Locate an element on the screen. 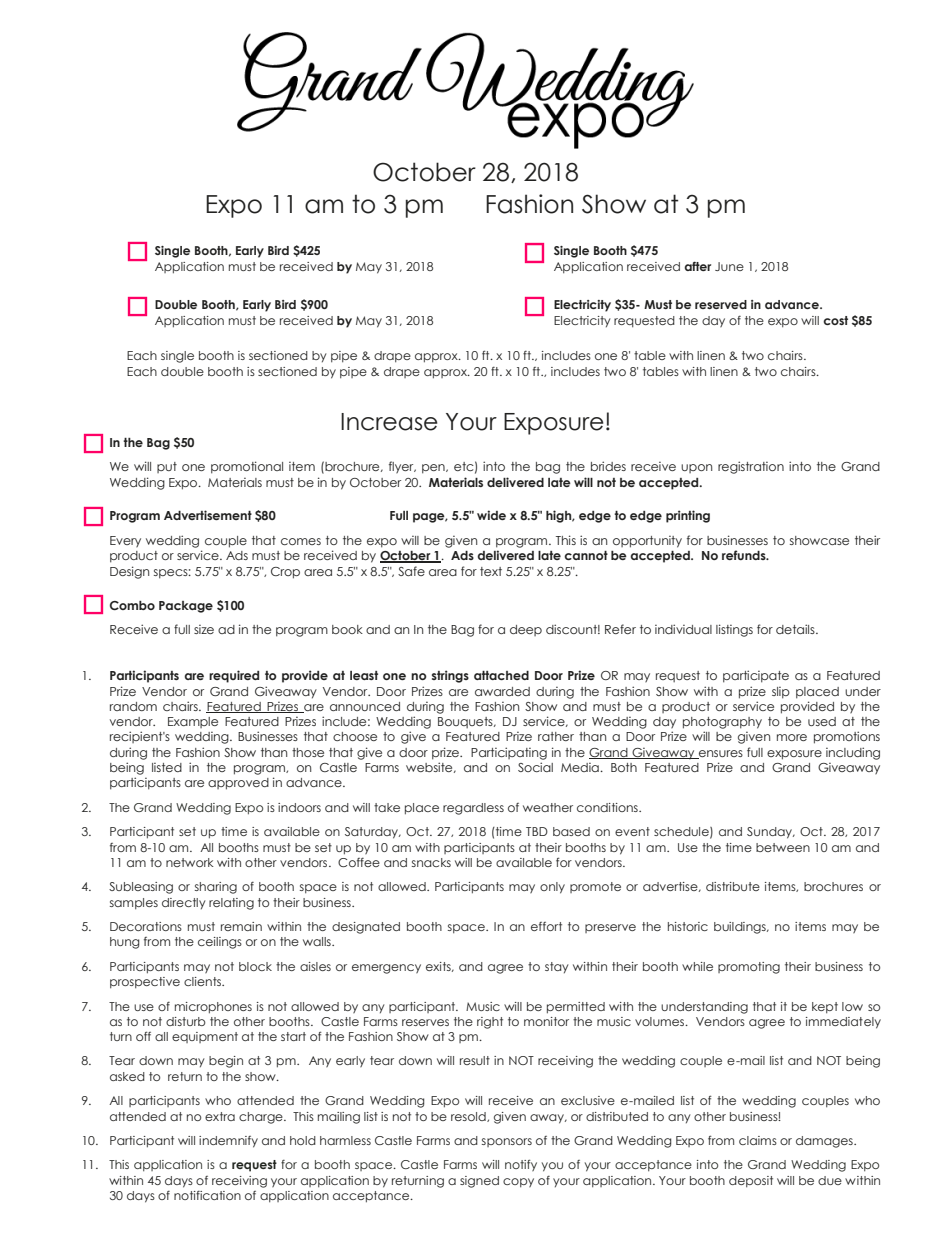 The image size is (952, 1233). signed is located at coordinates (479, 1182).
